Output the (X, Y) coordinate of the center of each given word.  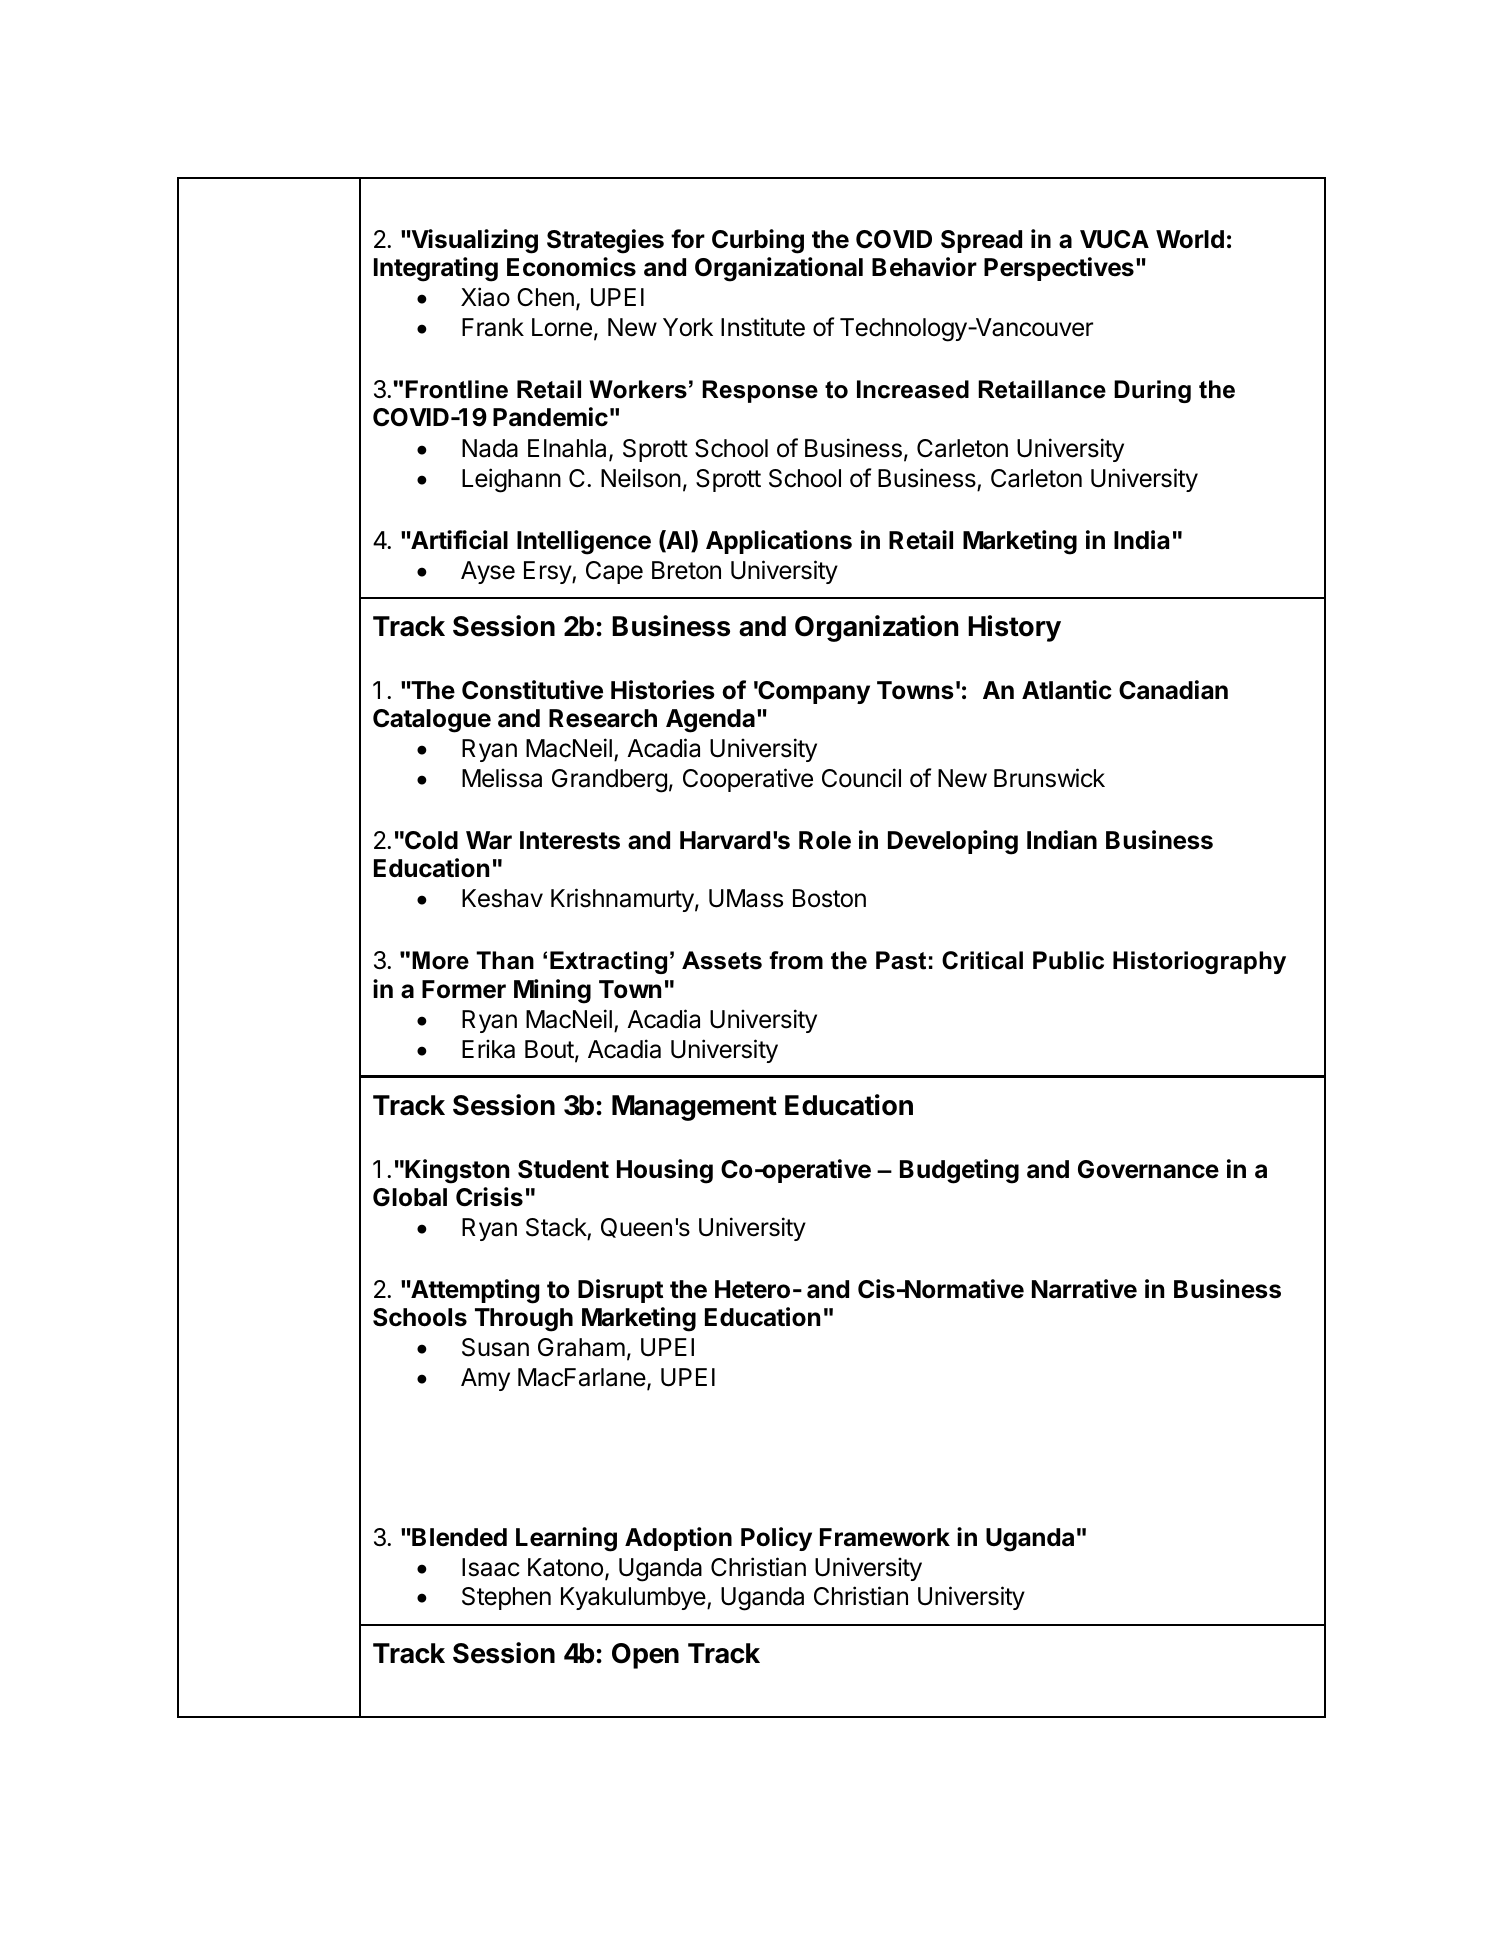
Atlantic (1067, 690)
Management (694, 1108)
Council (861, 778)
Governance (1148, 1169)
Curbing (758, 241)
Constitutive (532, 690)
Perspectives (1059, 269)
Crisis (489, 1197)
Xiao (485, 297)
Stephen (506, 1598)
